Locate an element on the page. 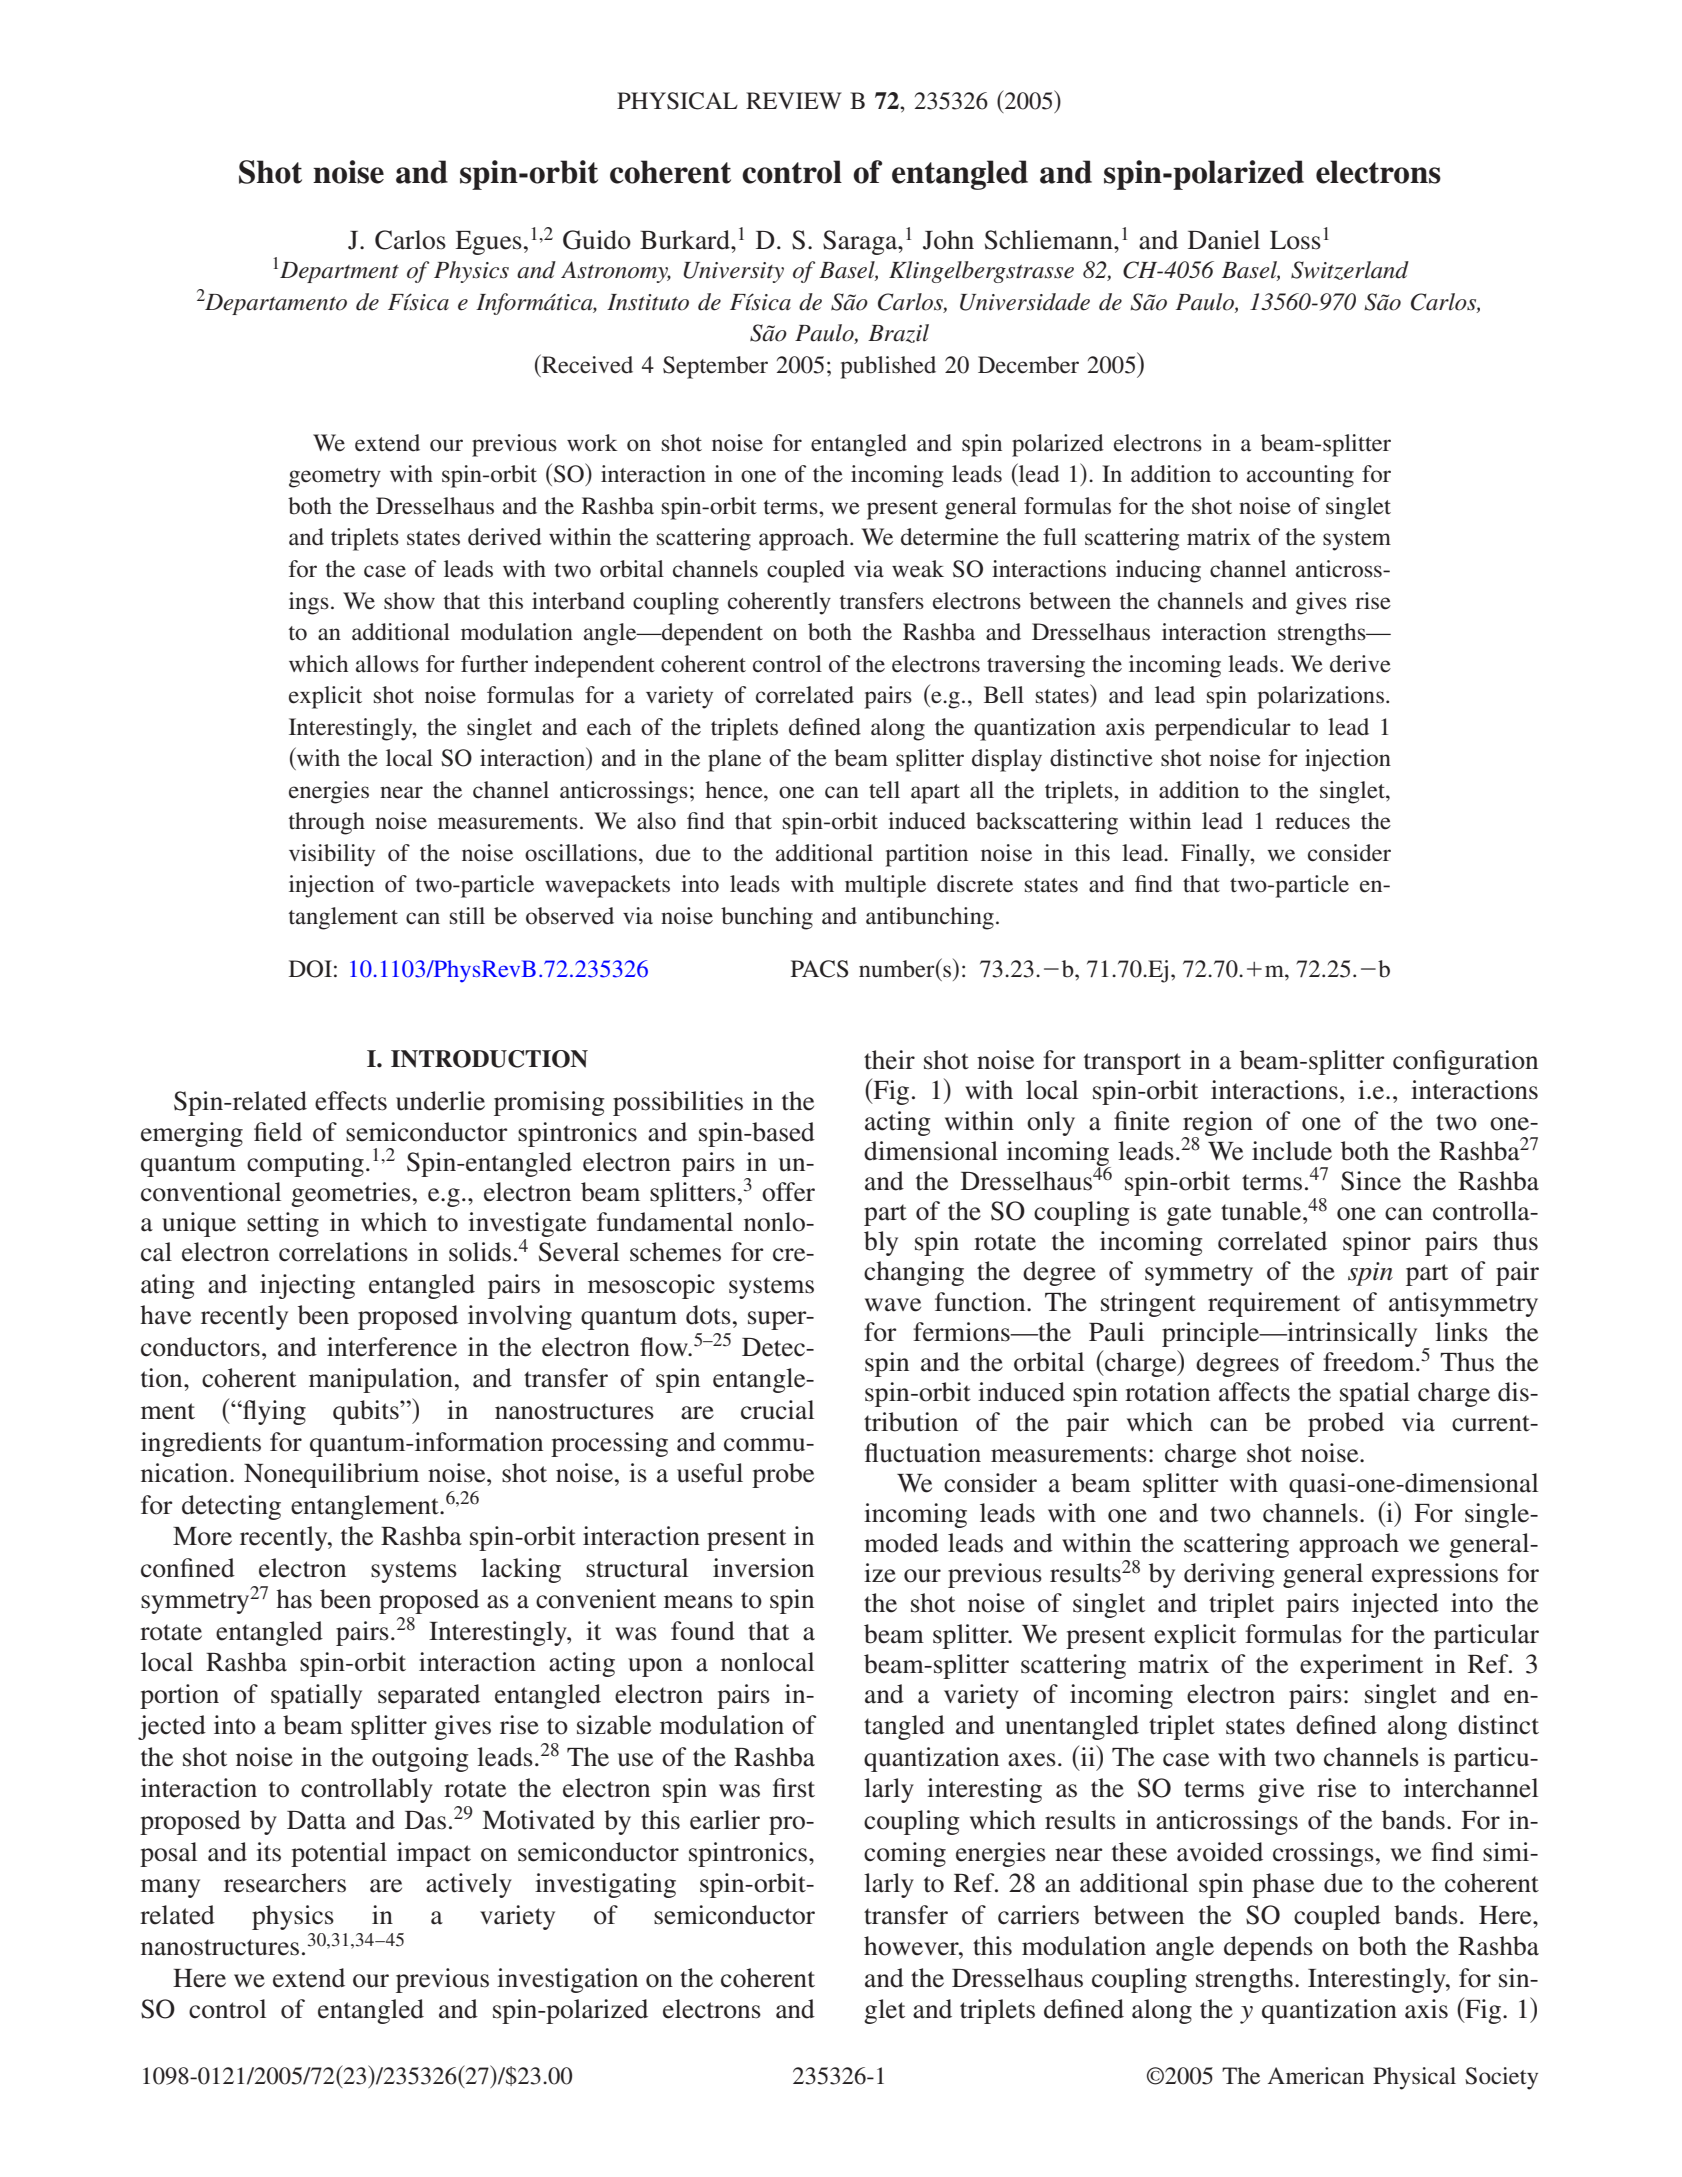  Switzerland is located at coordinates (1350, 270).
